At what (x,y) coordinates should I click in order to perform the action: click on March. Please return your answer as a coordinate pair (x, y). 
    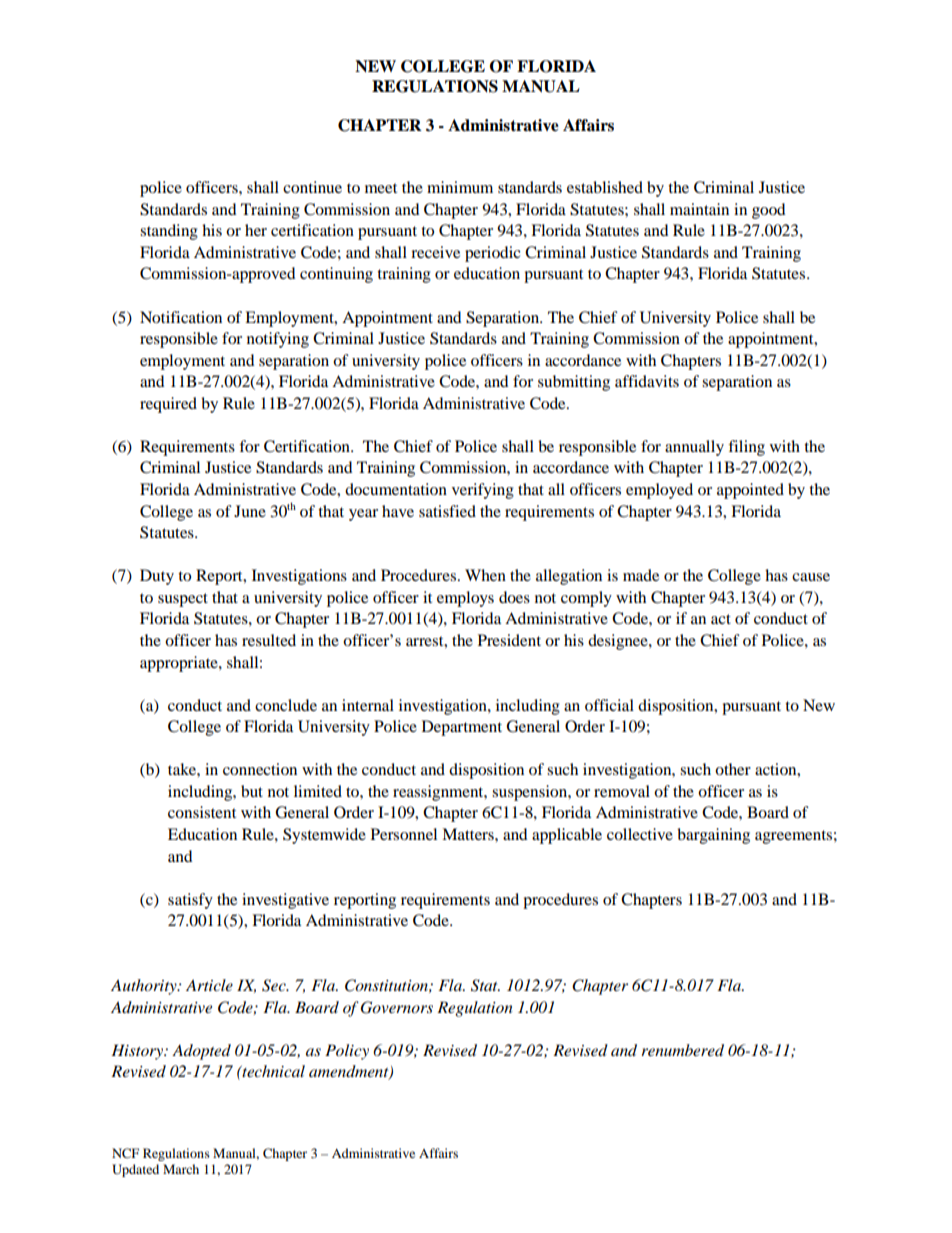
    Looking at the image, I should click on (181, 1169).
